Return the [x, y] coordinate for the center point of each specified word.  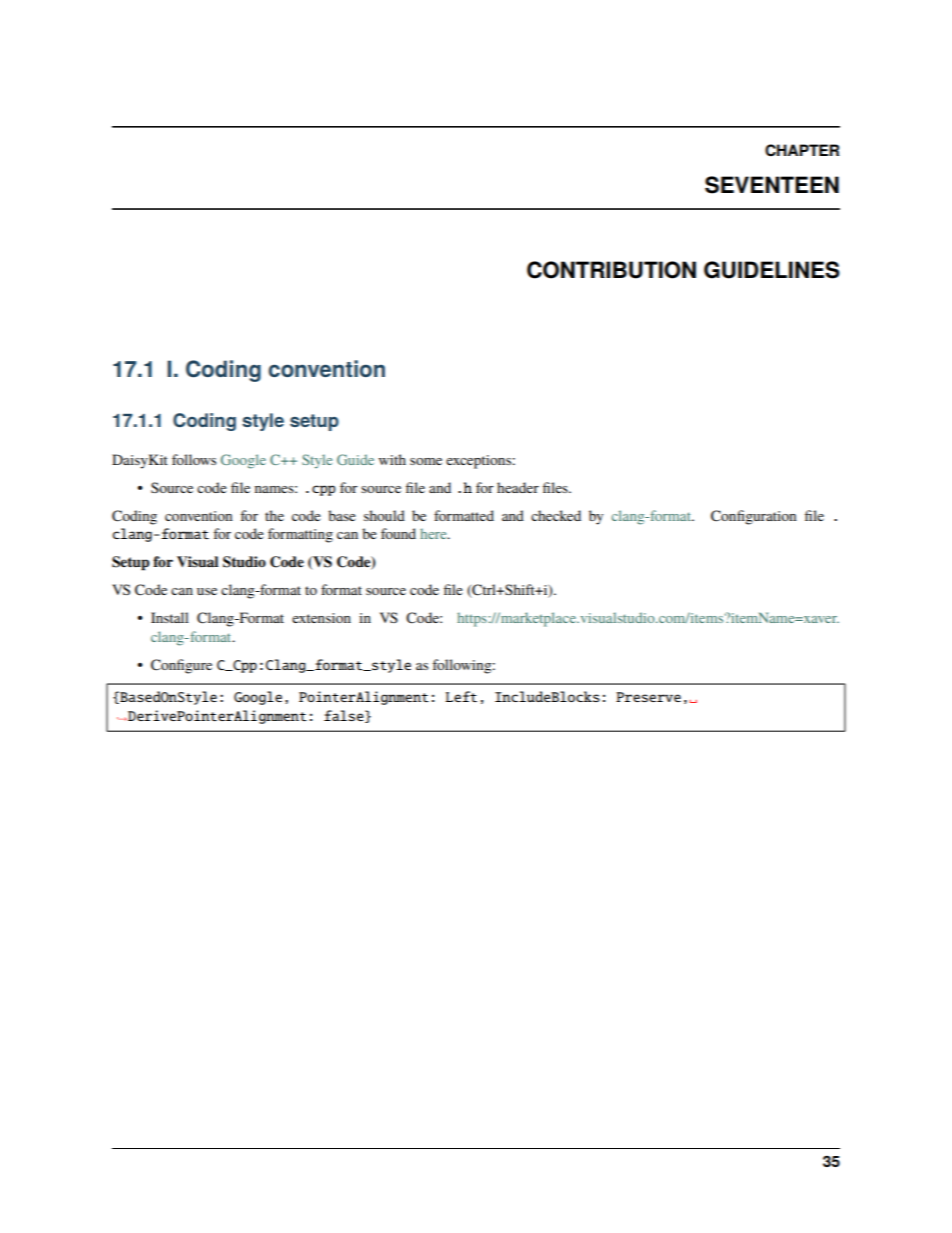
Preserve [648, 697]
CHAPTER [802, 150]
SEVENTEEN [772, 185]
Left [461, 696]
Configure [181, 666]
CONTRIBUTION [611, 270]
